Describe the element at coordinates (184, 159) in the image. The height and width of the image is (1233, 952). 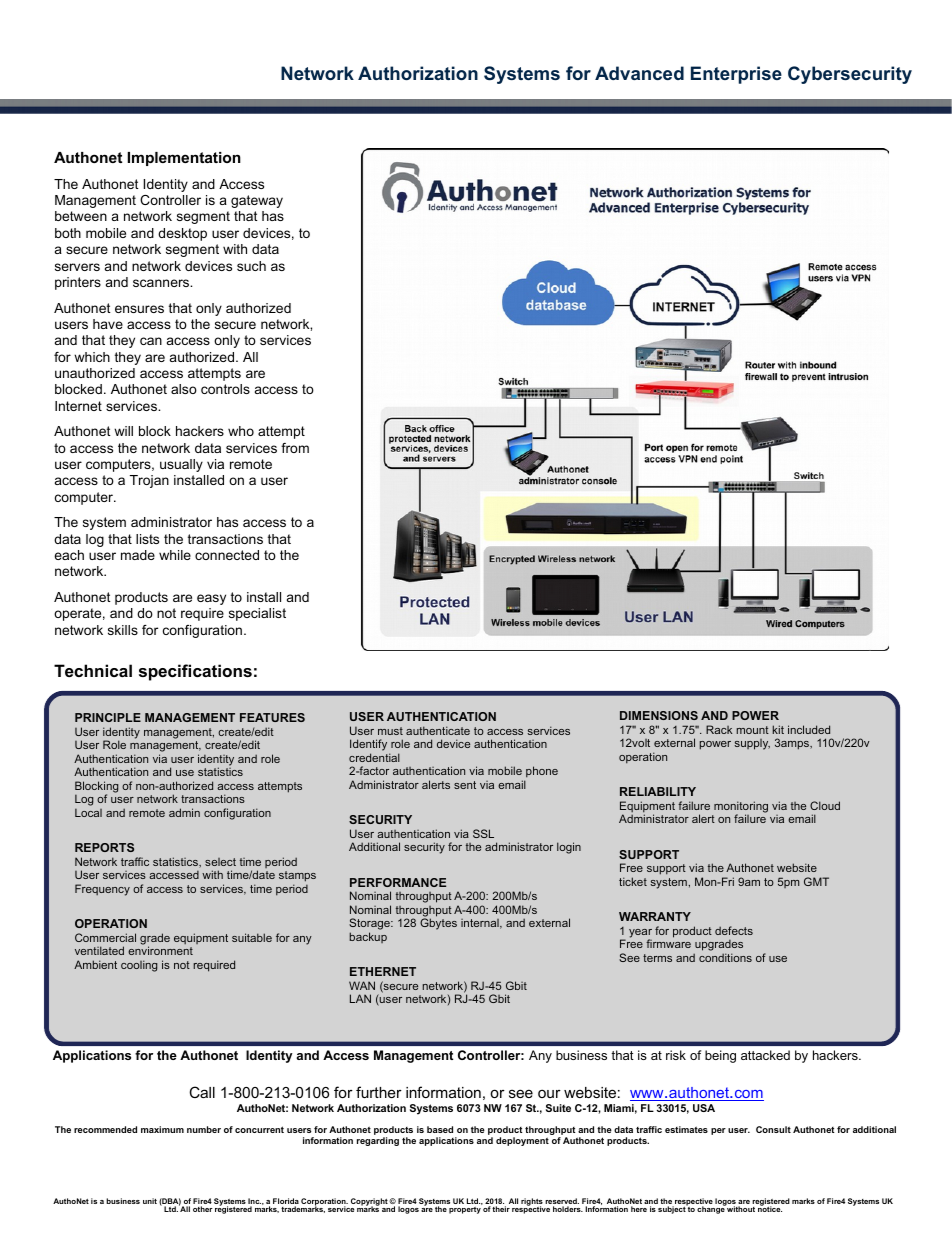
I see `Implementation` at that location.
